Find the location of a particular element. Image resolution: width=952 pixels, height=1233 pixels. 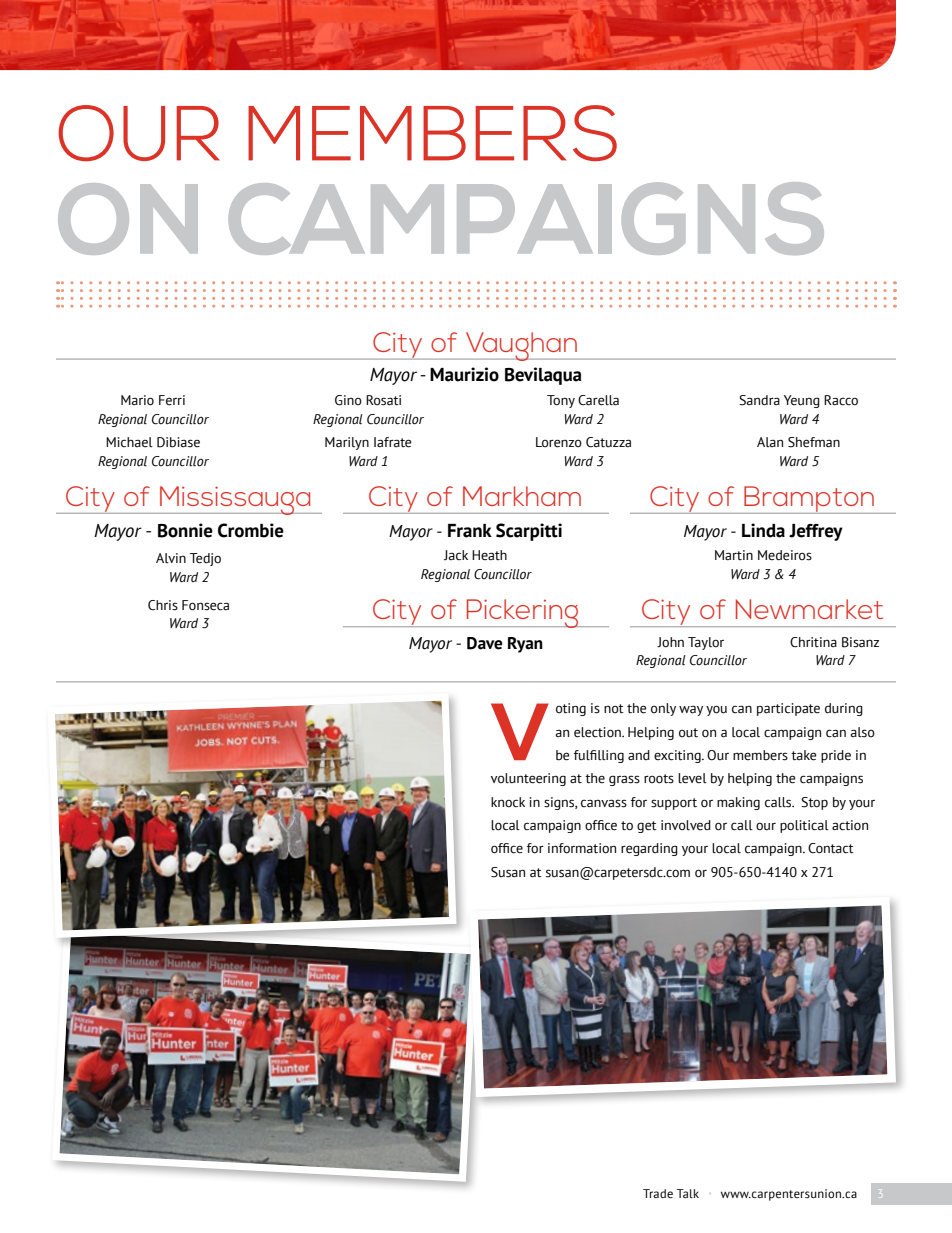

Fonseca is located at coordinates (205, 605).
